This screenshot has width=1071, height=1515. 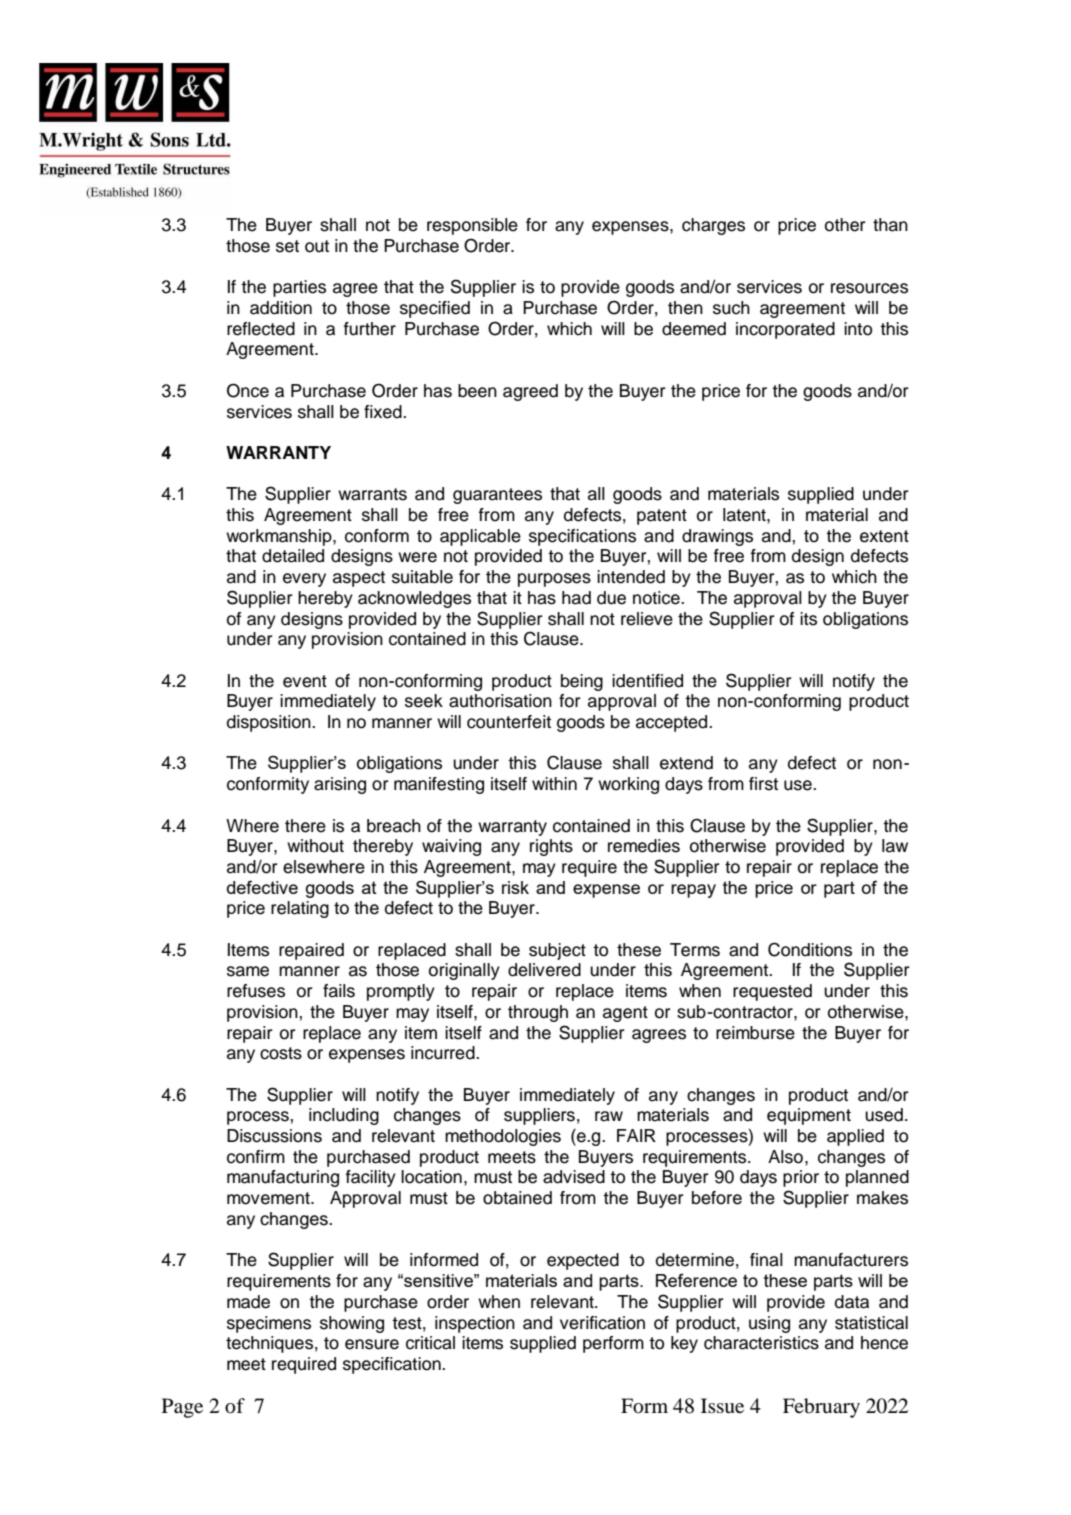 What do you see at coordinates (884, 536) in the screenshot?
I see `extent` at bounding box center [884, 536].
